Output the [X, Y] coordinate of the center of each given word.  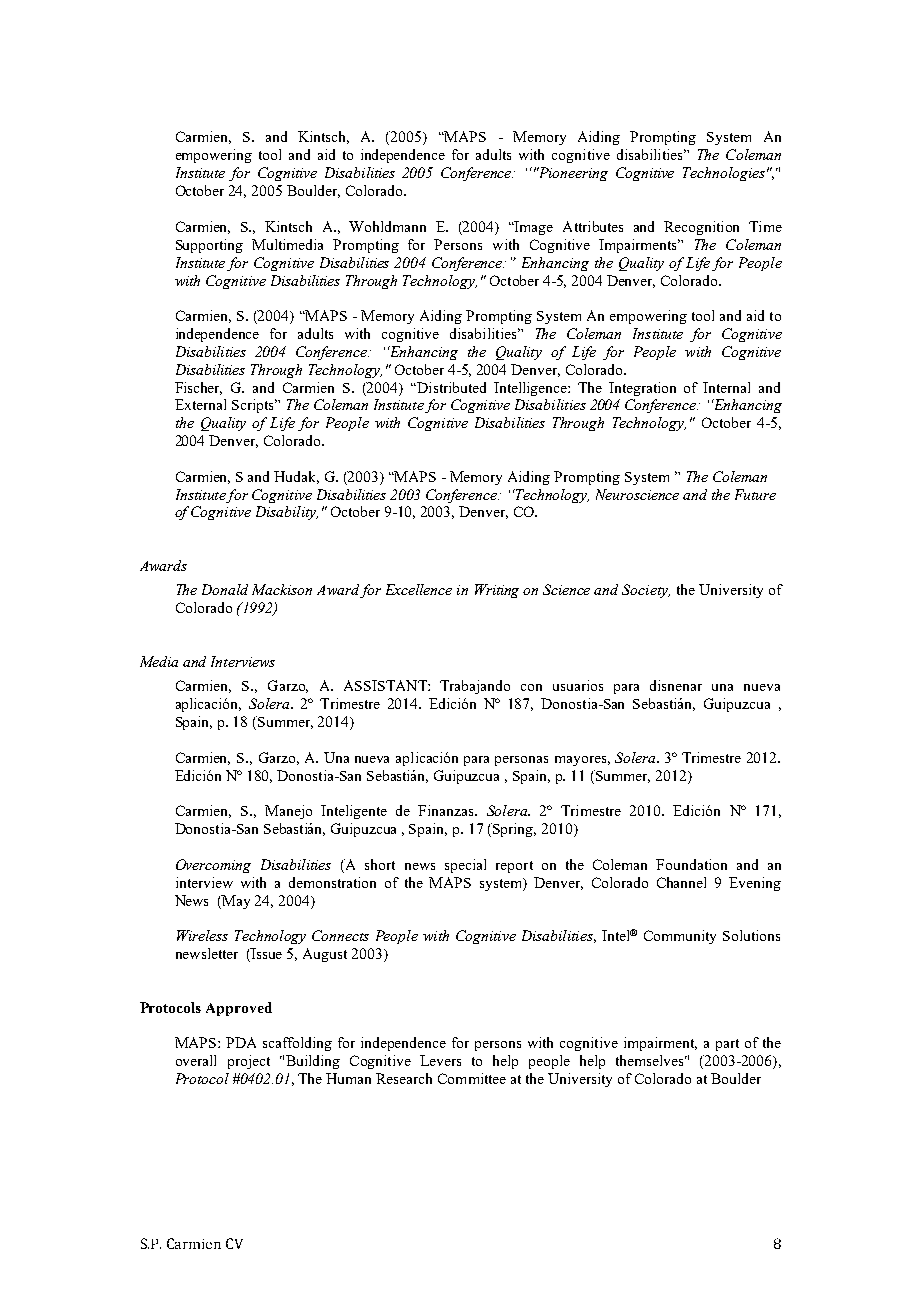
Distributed [450, 387]
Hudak [296, 477]
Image [533, 228]
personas [521, 761]
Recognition [701, 228]
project [249, 1062]
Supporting [209, 246]
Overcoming [213, 866]
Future [755, 494]
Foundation [691, 864]
